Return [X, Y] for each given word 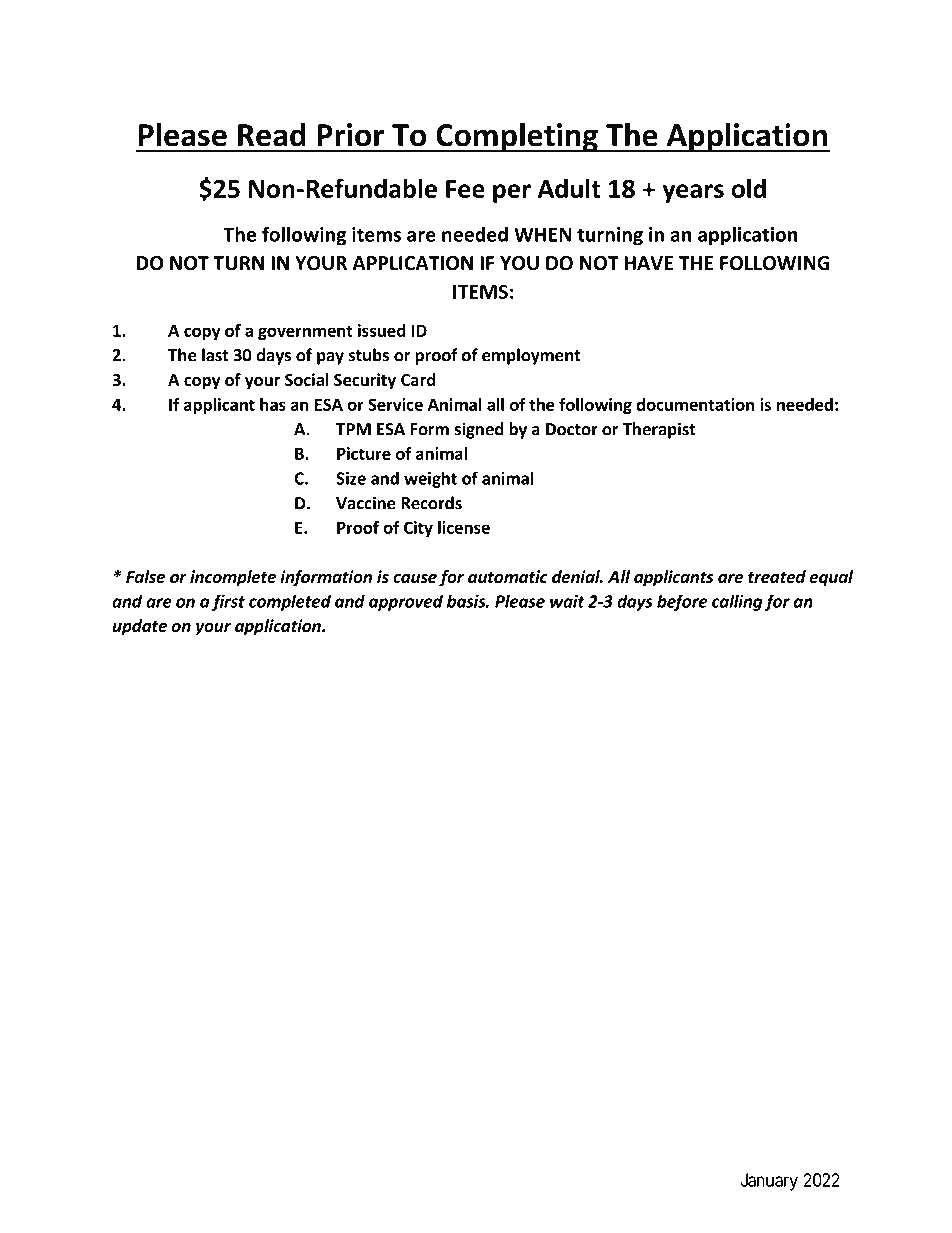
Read [272, 135]
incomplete [233, 578]
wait [567, 601]
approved [406, 602]
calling [737, 602]
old [748, 188]
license [464, 527]
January [769, 1182]
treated [777, 577]
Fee [465, 189]
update [140, 627]
